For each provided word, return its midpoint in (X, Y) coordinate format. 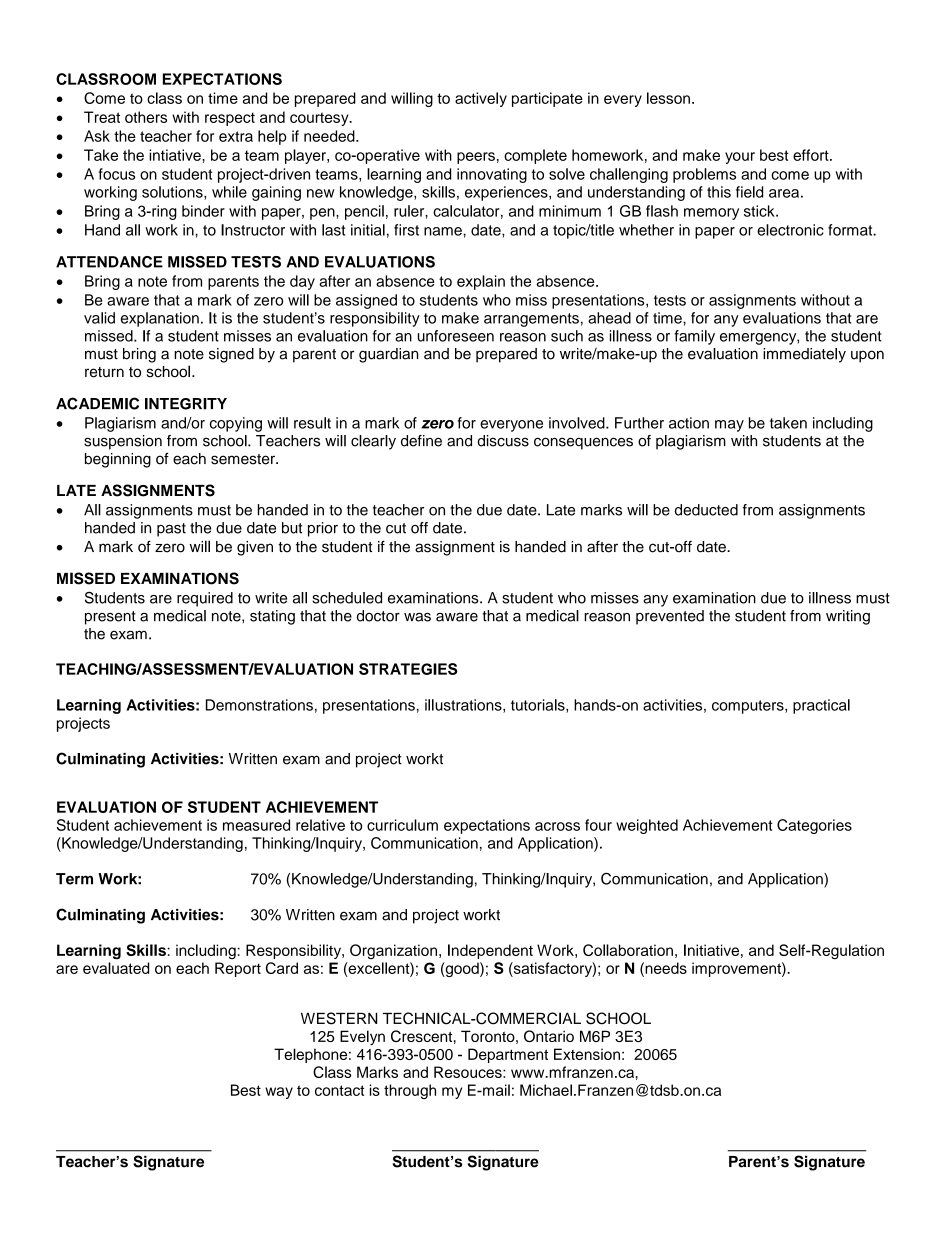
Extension (587, 1054)
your (740, 158)
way (279, 1093)
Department (508, 1055)
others (146, 117)
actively (481, 99)
